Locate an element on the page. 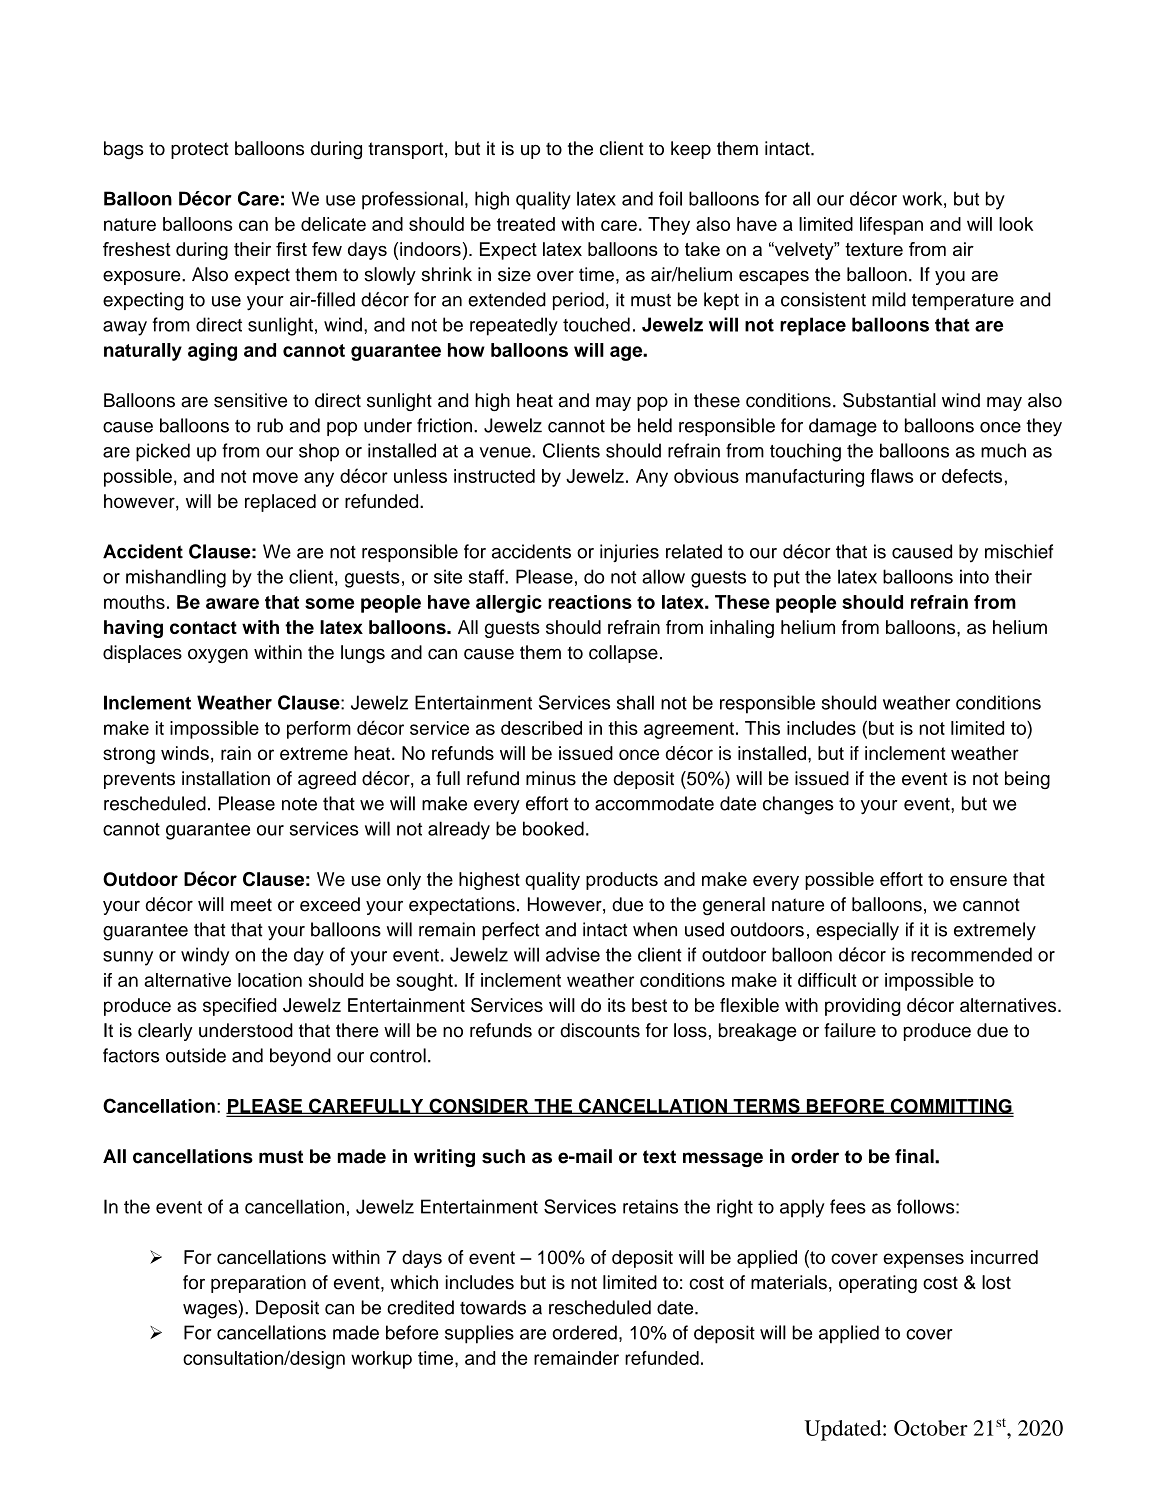 This page has width=1166, height=1509. protect is located at coordinates (199, 150).
